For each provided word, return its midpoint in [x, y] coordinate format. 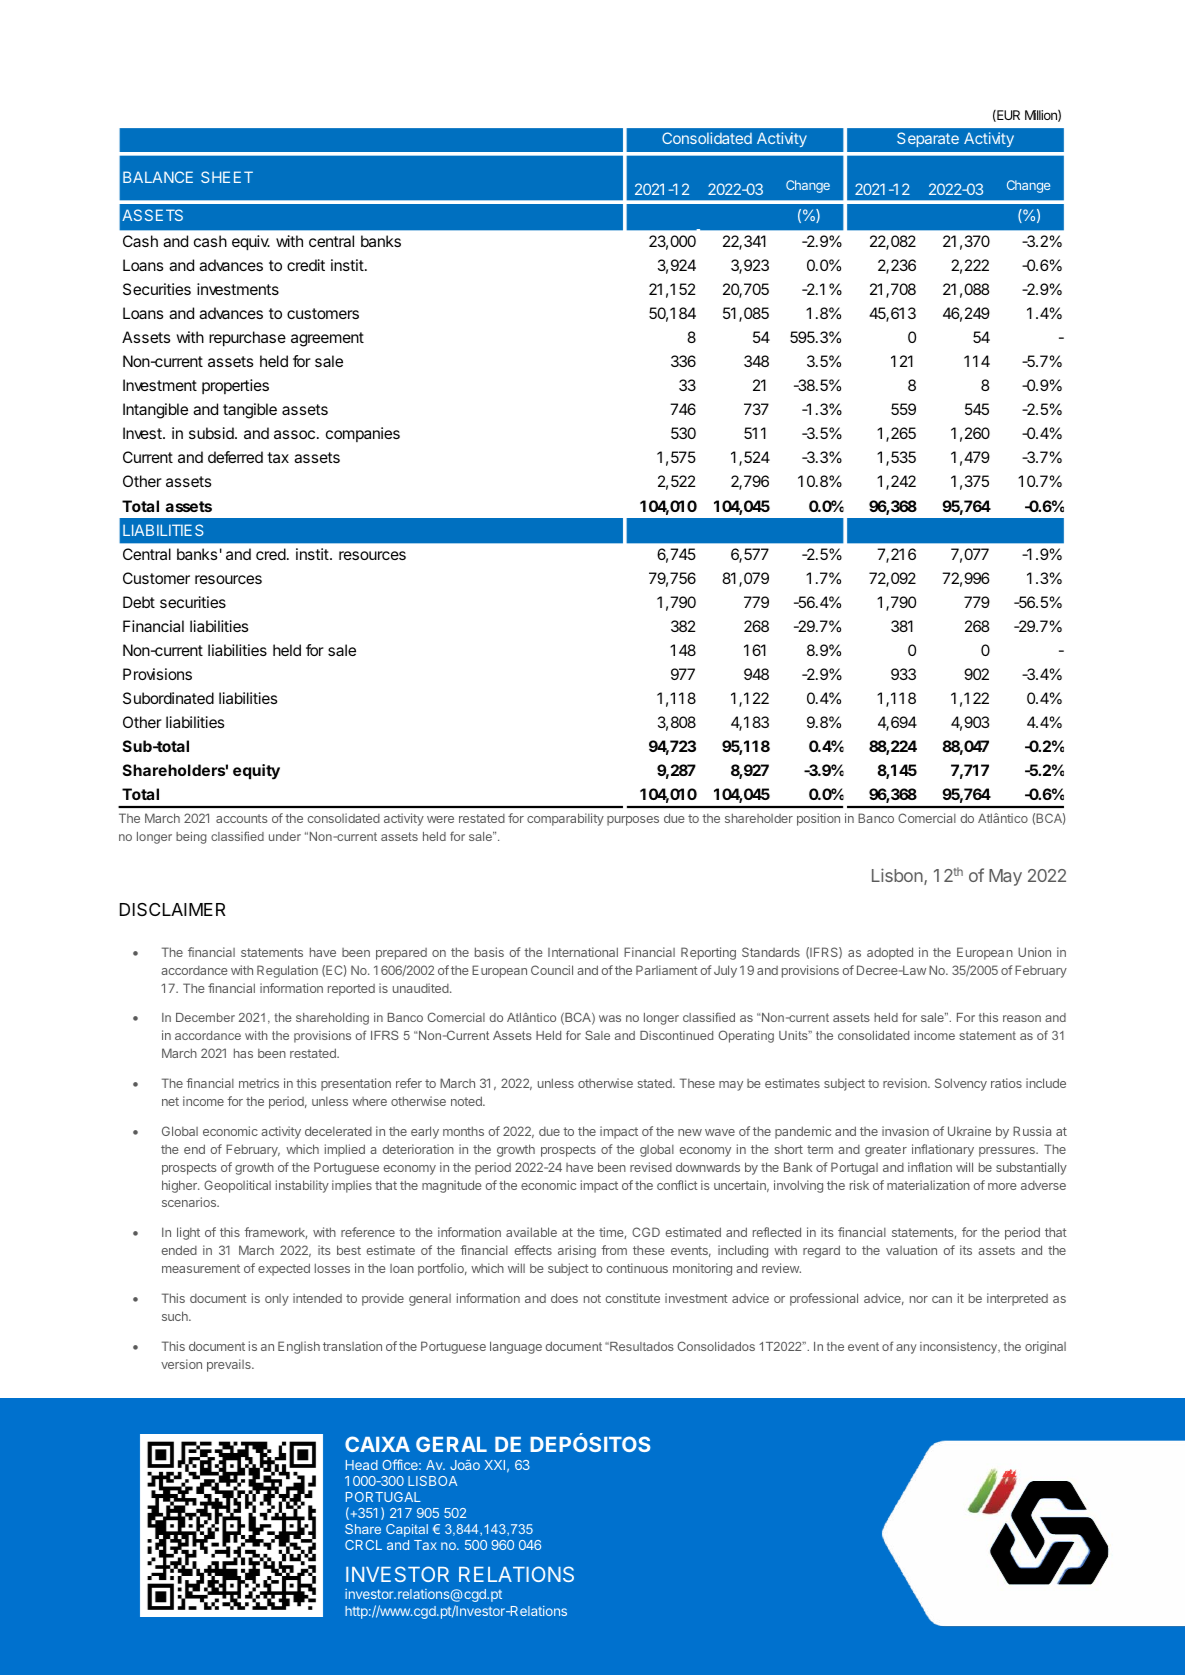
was [610, 1018]
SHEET [227, 177]
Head [362, 1465]
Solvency [961, 1084]
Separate [928, 139]
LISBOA [432, 1481]
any [906, 1349]
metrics [259, 1083]
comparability [565, 819]
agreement [327, 339]
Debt [139, 602]
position [818, 819]
